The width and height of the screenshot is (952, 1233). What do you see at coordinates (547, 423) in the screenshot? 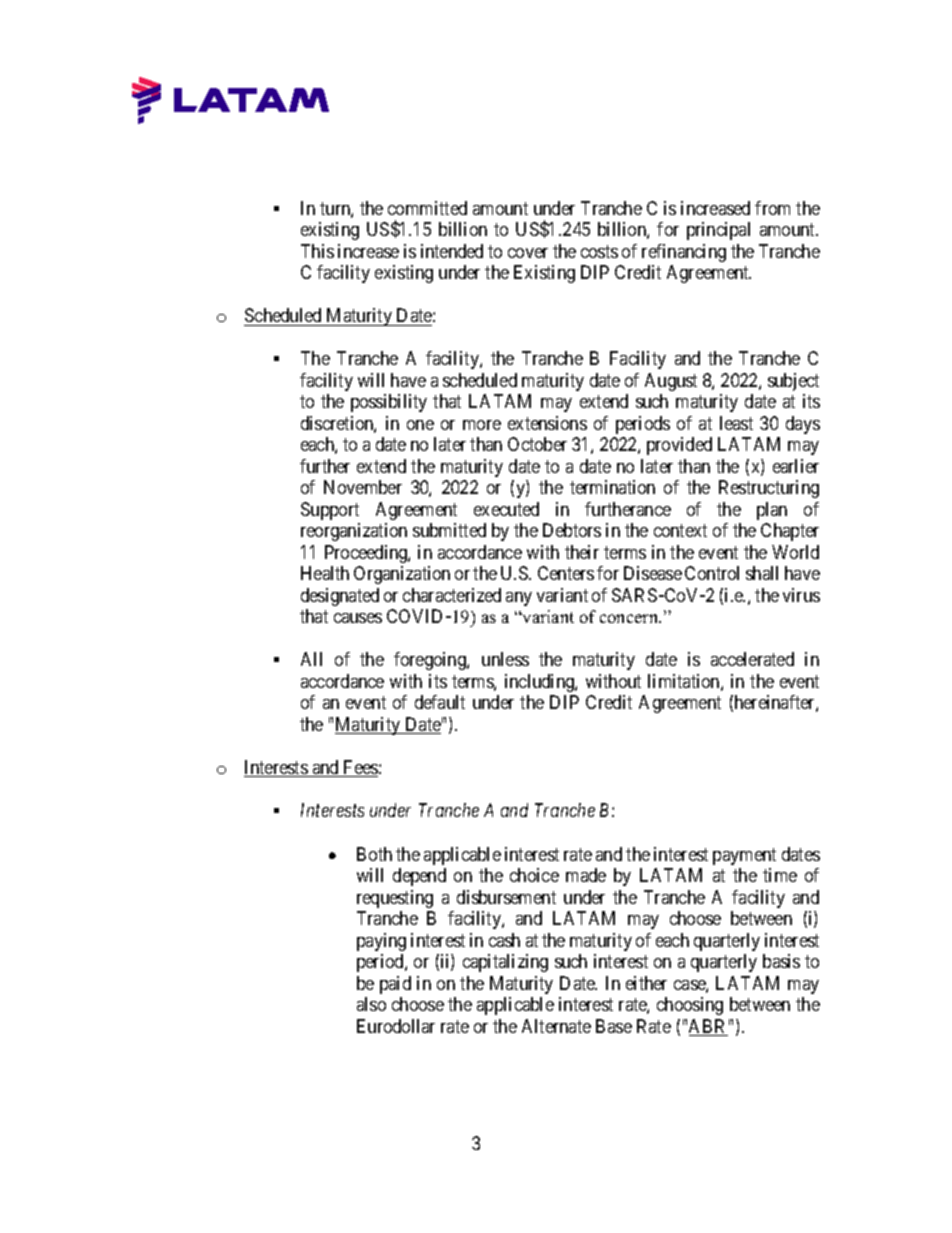
I see `extensions` at bounding box center [547, 423].
